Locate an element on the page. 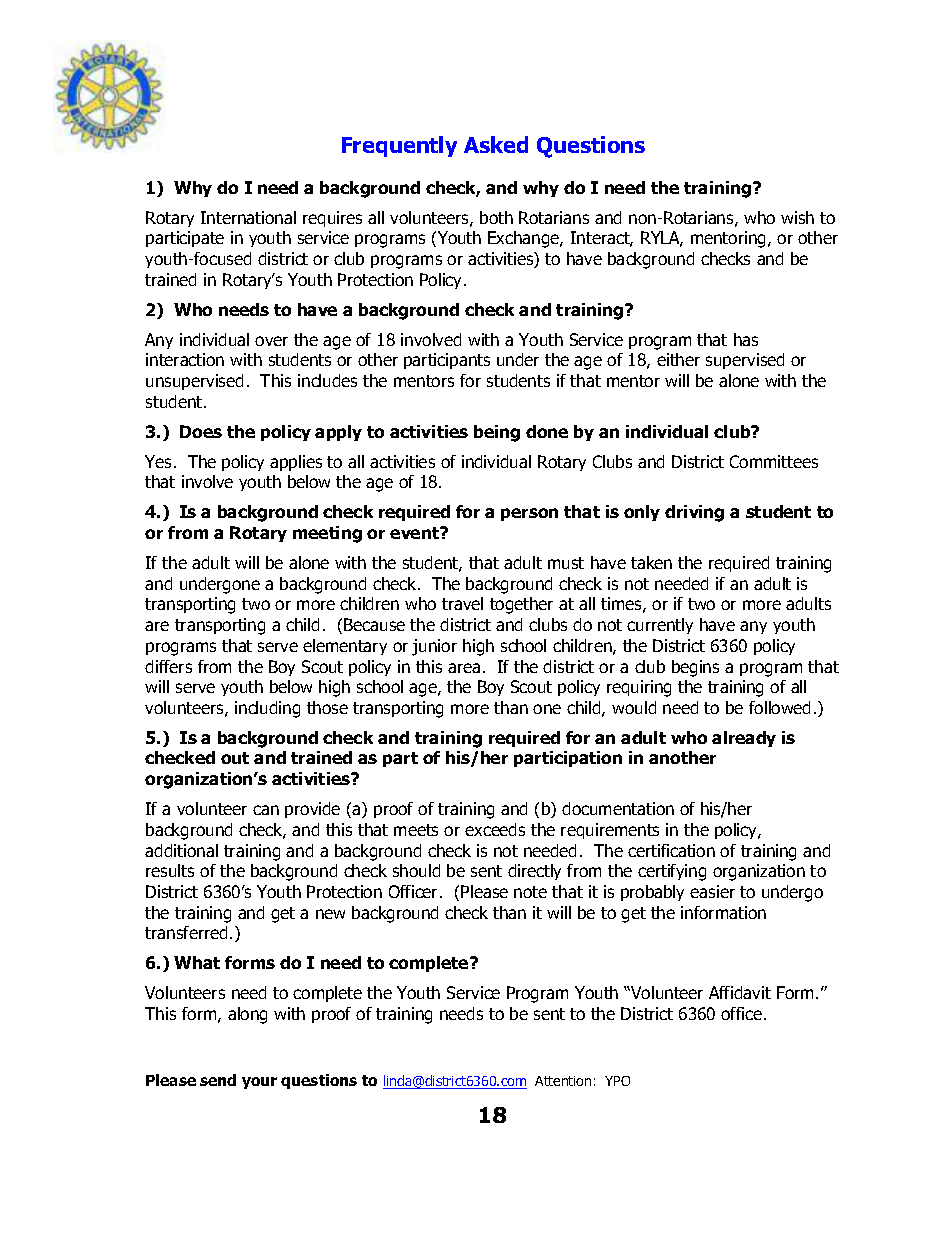 Image resolution: width=952 pixels, height=1233 pixels. International is located at coordinates (248, 217).
